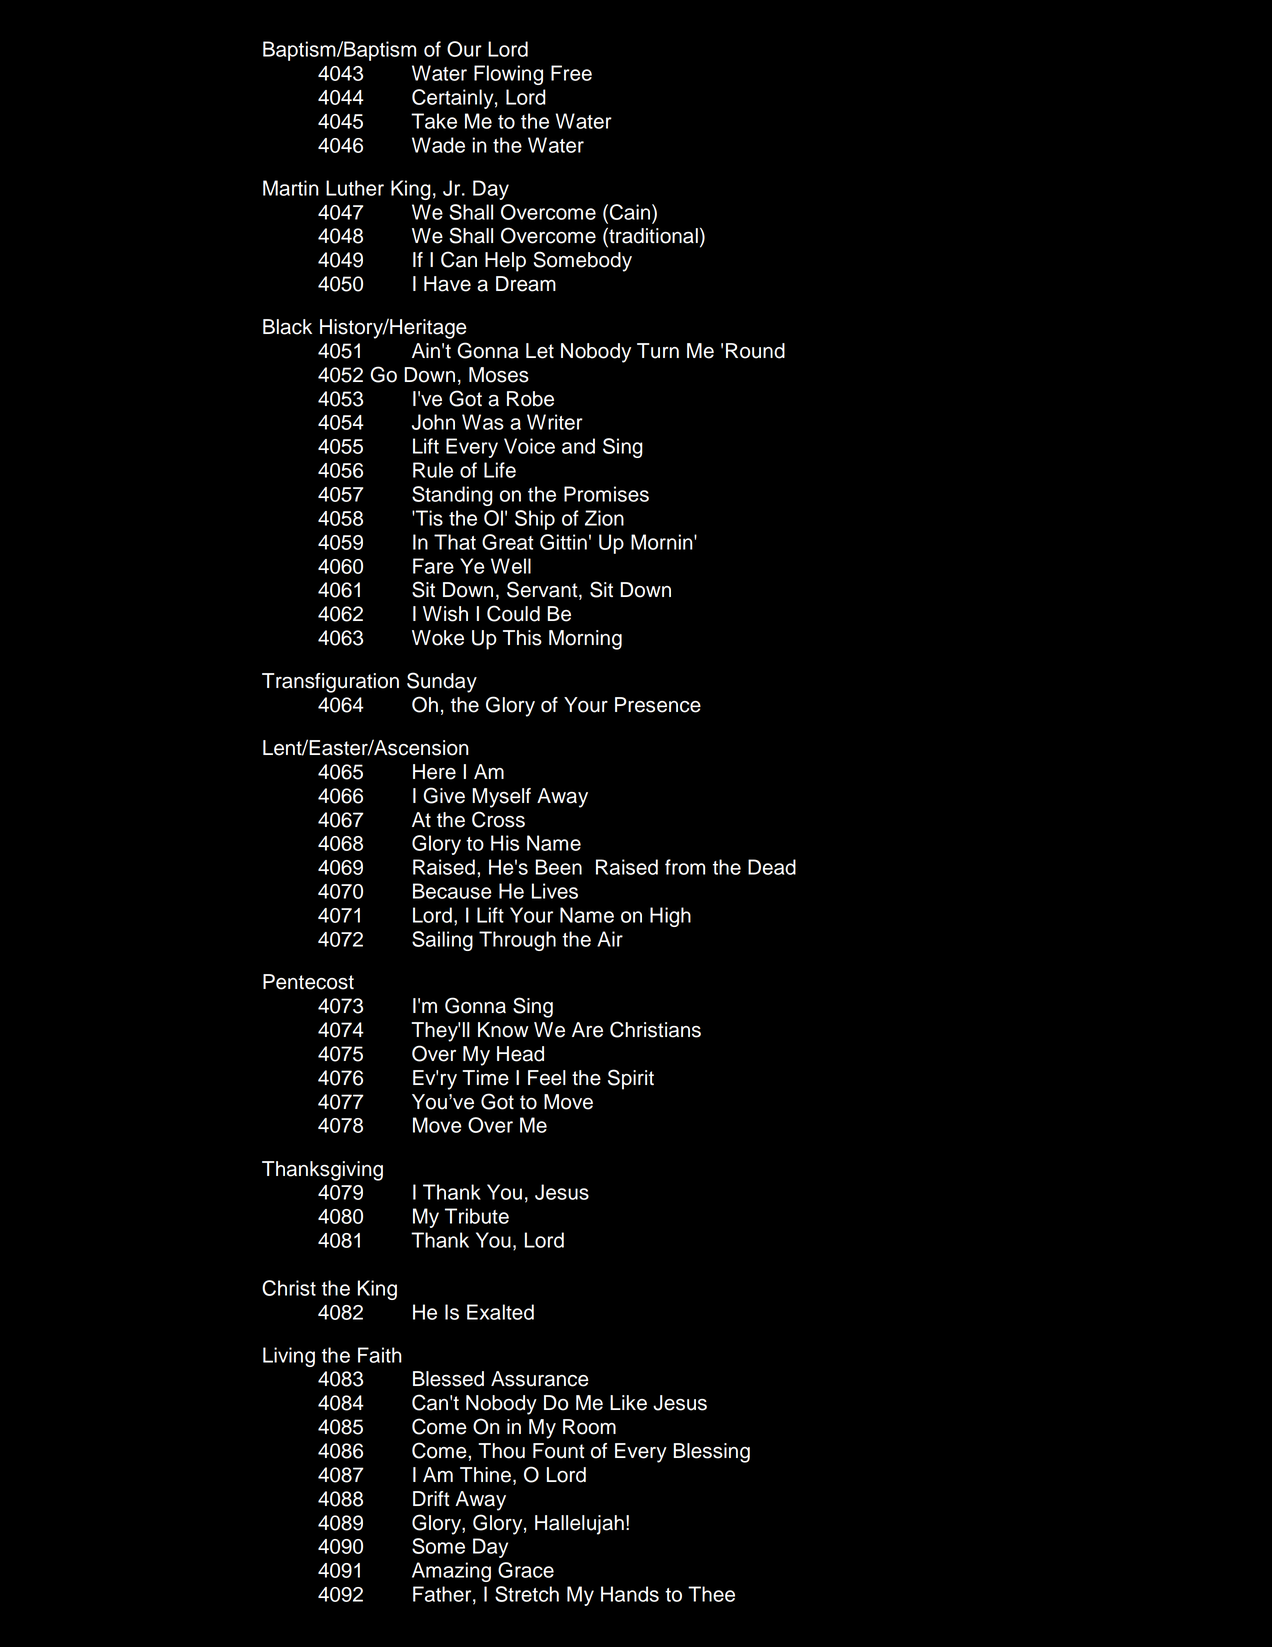  I want to click on Cross, so click(498, 819).
